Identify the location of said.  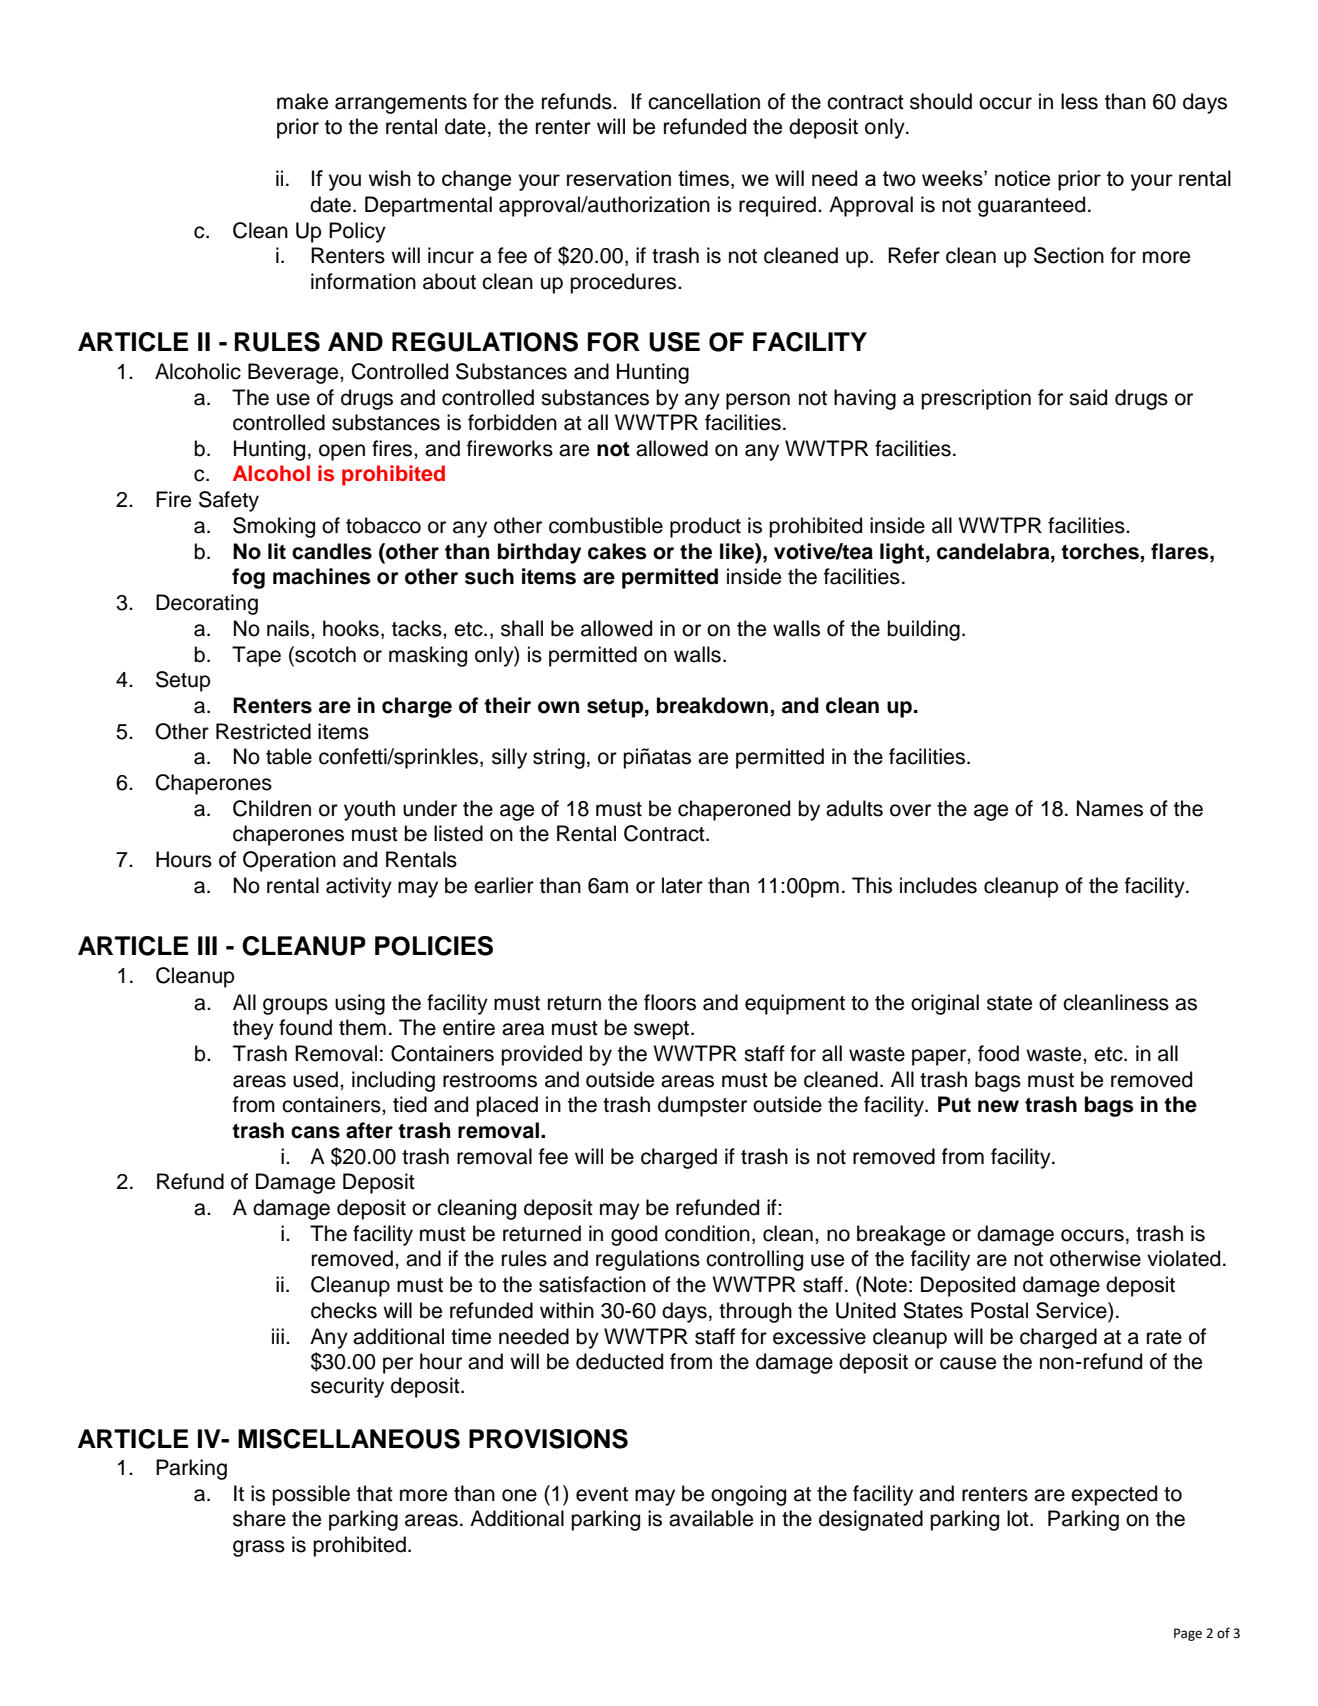
(1088, 397).
